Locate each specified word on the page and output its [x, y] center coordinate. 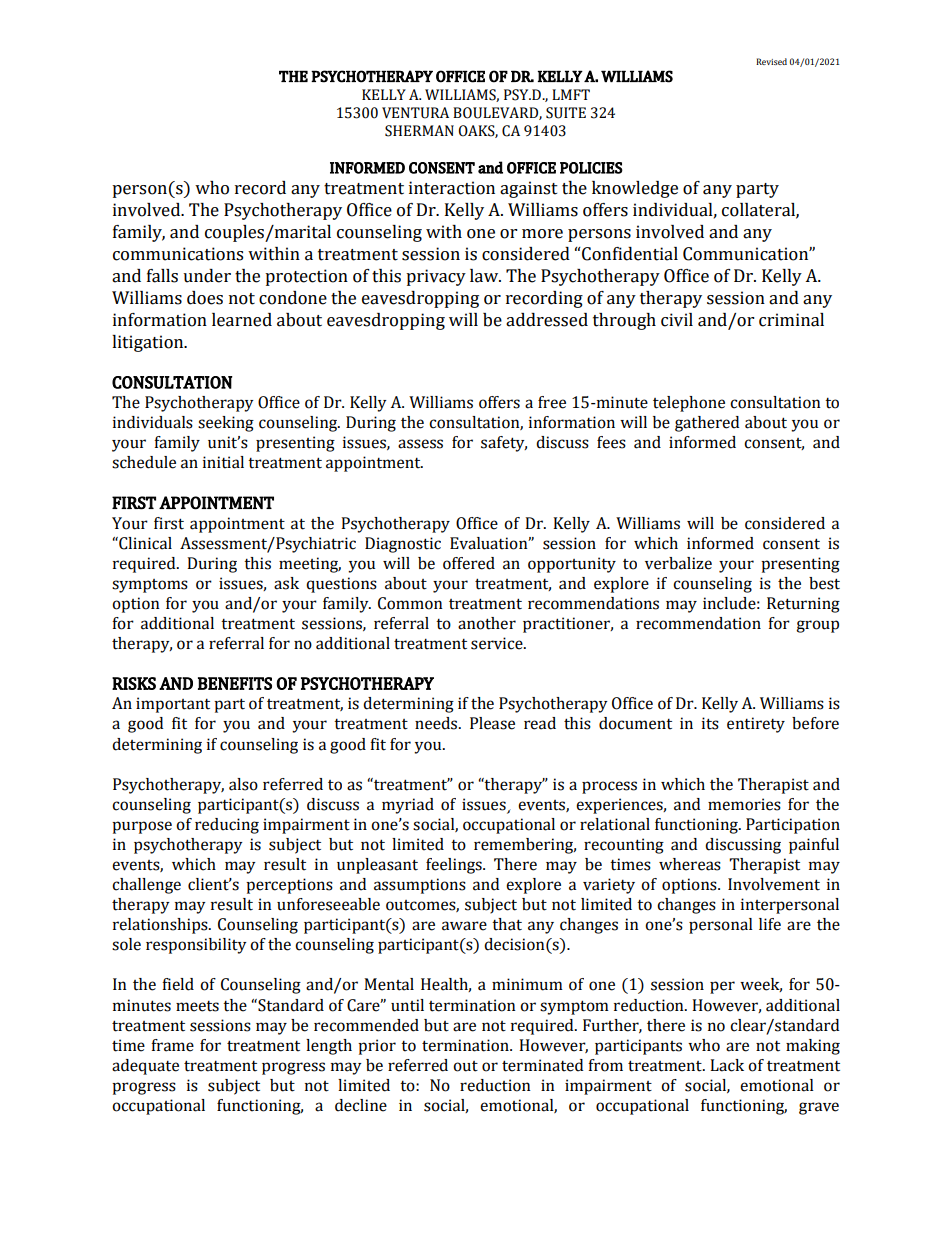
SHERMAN [419, 131]
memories [744, 804]
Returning [803, 605]
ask [286, 583]
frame [172, 1045]
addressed [547, 320]
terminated [542, 1065]
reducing [227, 826]
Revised [771, 61]
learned [242, 320]
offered [469, 563]
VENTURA [415, 113]
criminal [791, 320]
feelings [455, 866]
